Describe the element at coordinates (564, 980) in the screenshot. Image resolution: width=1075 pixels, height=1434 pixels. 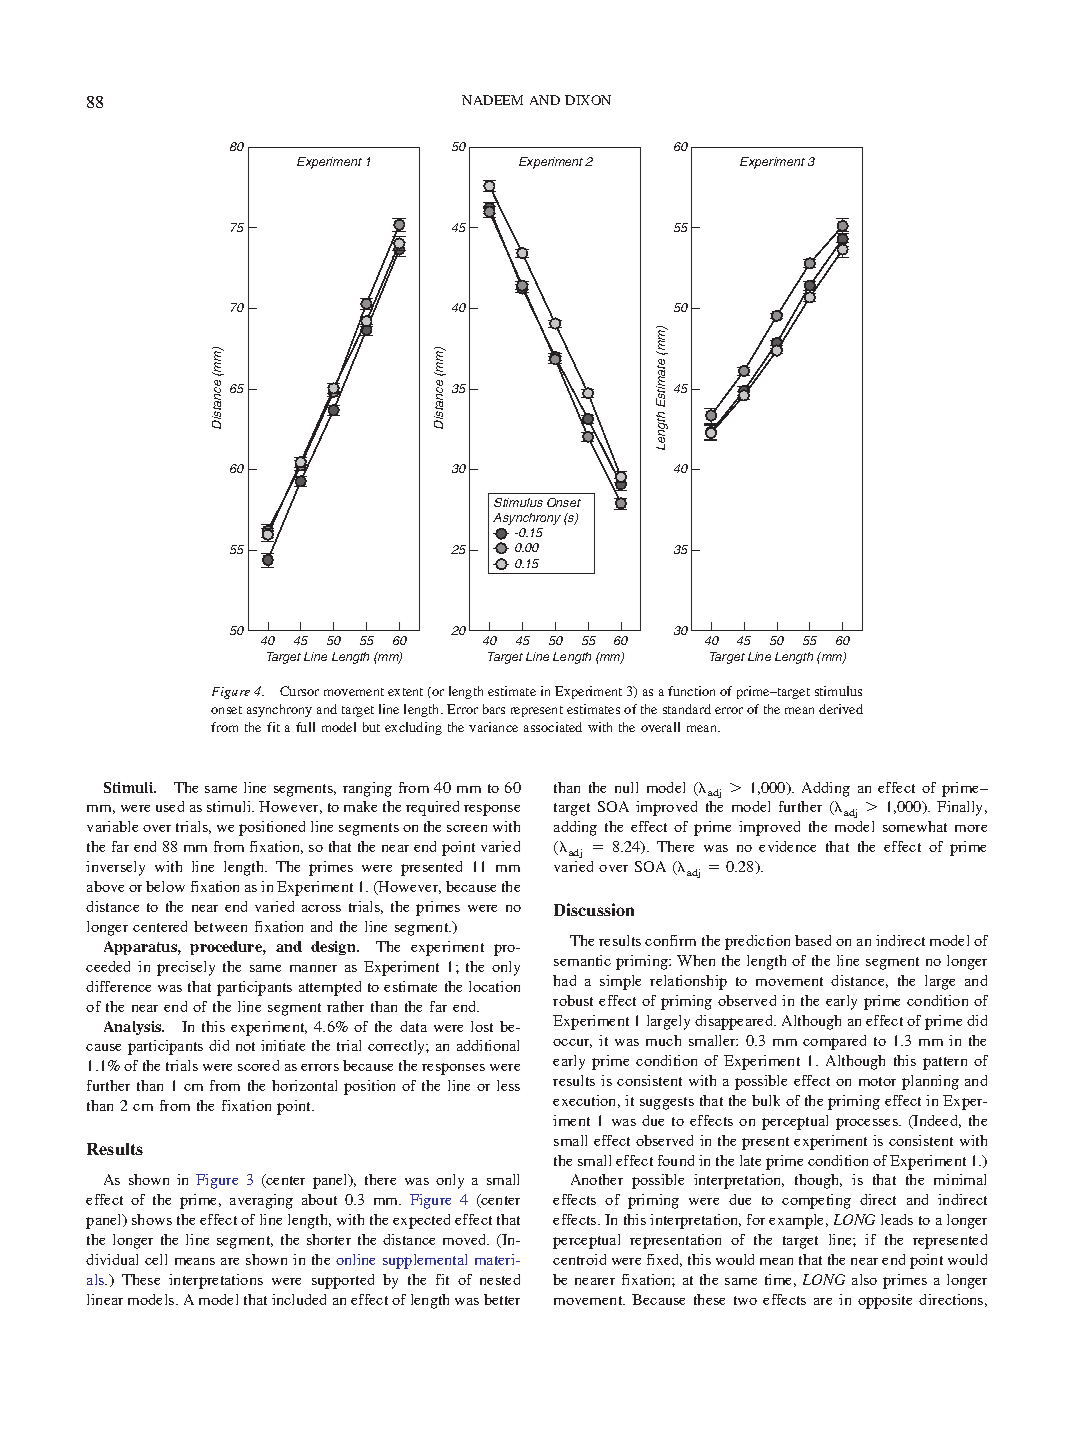
I see `had` at that location.
